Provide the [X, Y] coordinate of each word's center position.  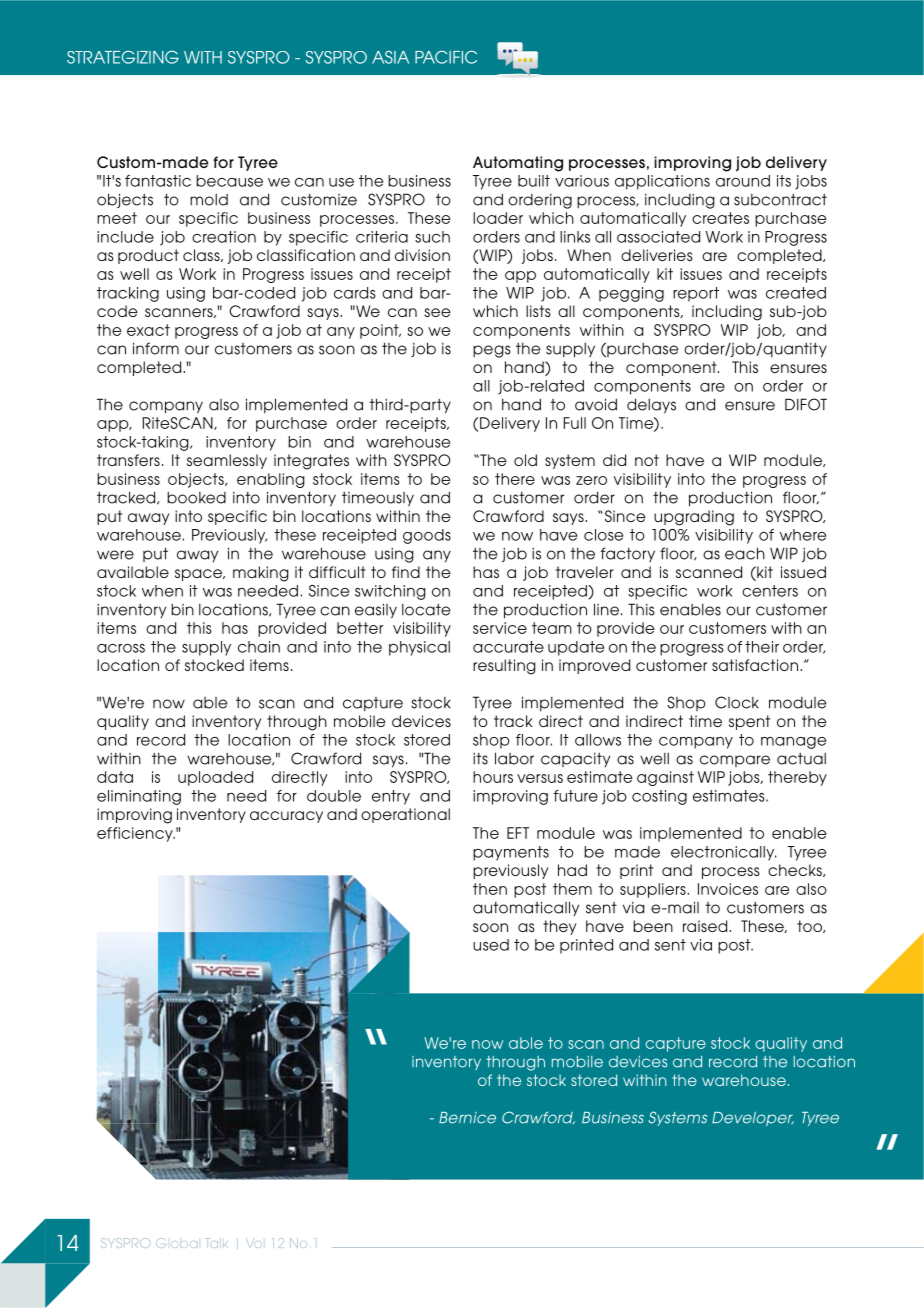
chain [259, 647]
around [743, 181]
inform [156, 348]
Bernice [467, 1118]
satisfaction [756, 665]
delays [651, 406]
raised [706, 926]
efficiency [136, 834]
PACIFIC [446, 57]
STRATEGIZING [123, 57]
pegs [492, 351]
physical [419, 648]
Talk [217, 1243]
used [491, 945]
